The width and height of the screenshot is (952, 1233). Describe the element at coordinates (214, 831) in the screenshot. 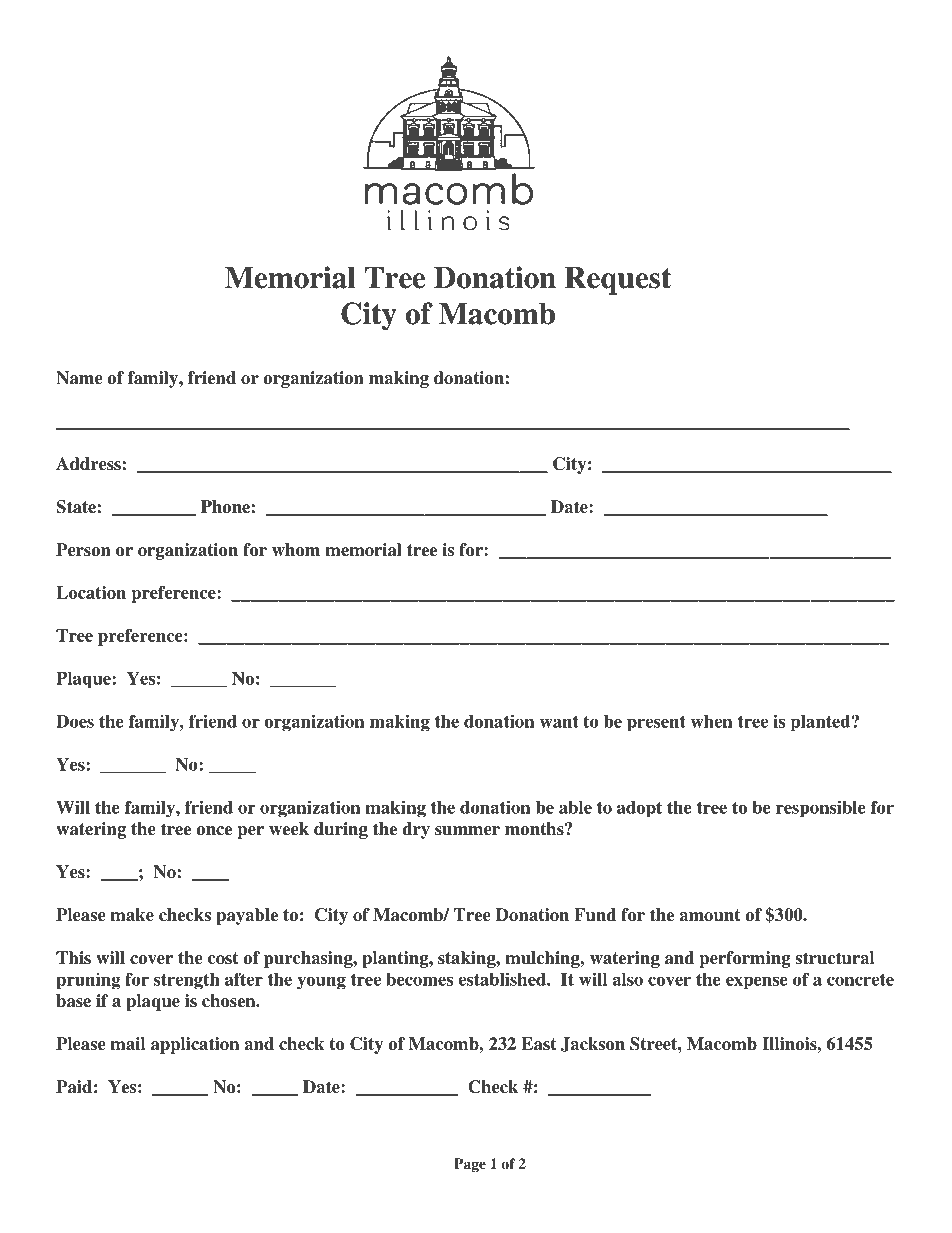

I see `once` at that location.
